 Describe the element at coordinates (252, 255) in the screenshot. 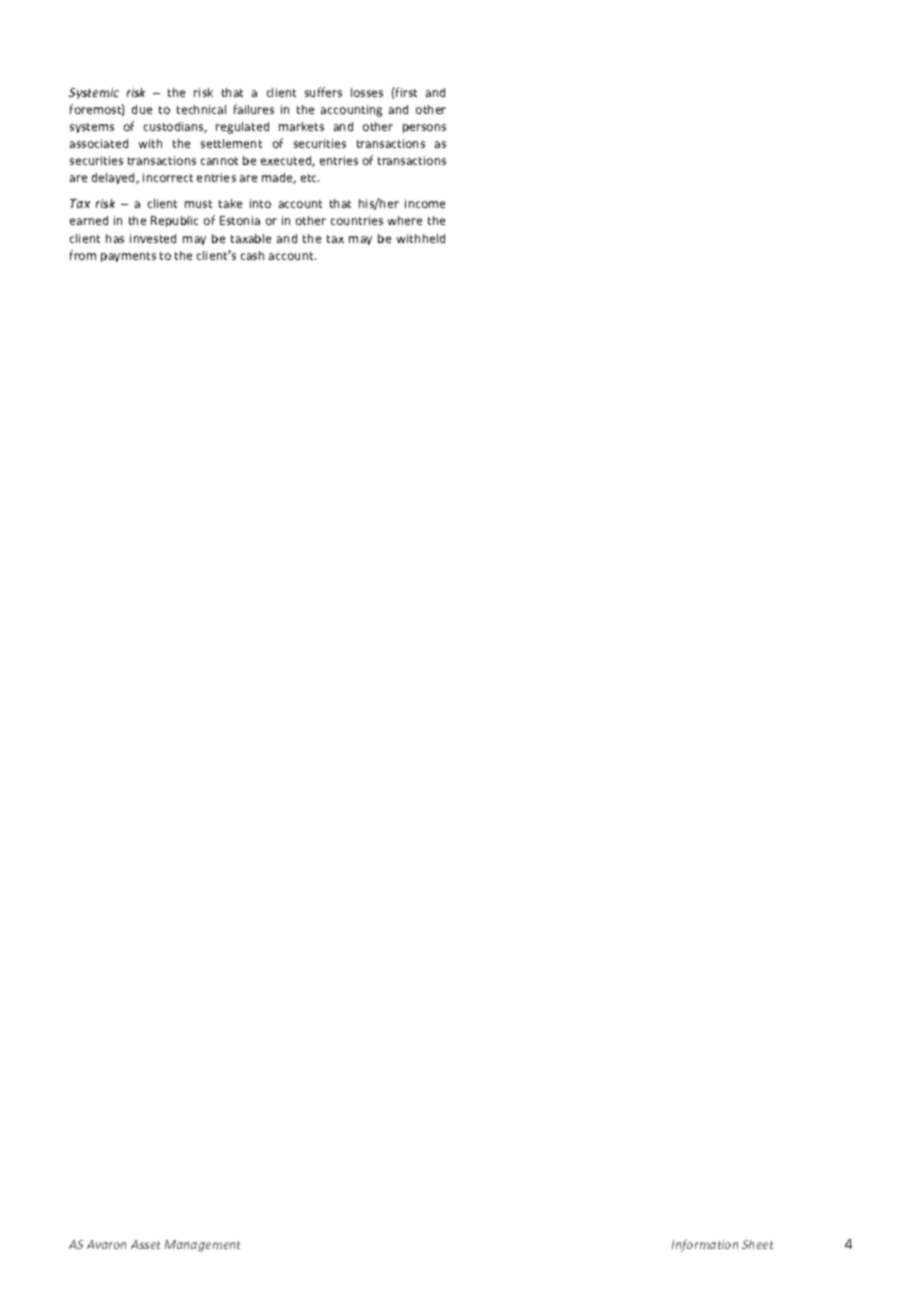

I see `cash` at that location.
